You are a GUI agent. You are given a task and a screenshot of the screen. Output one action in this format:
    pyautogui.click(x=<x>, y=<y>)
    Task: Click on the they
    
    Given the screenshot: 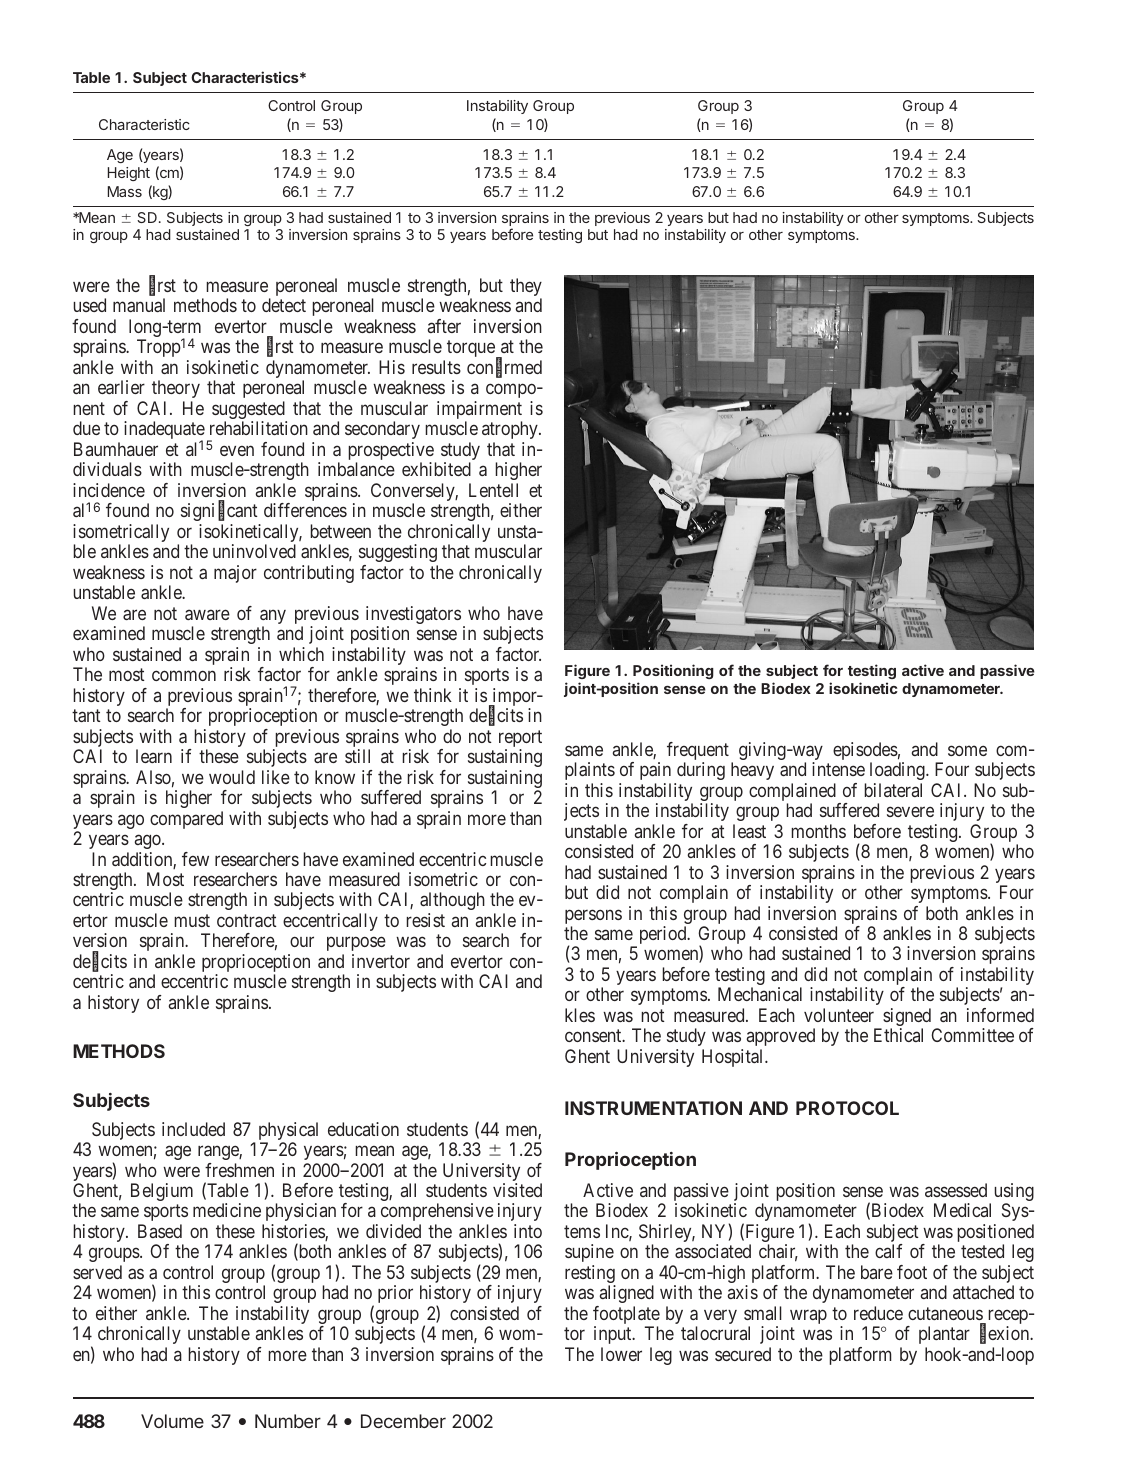 What is the action you would take?
    pyautogui.click(x=526, y=288)
